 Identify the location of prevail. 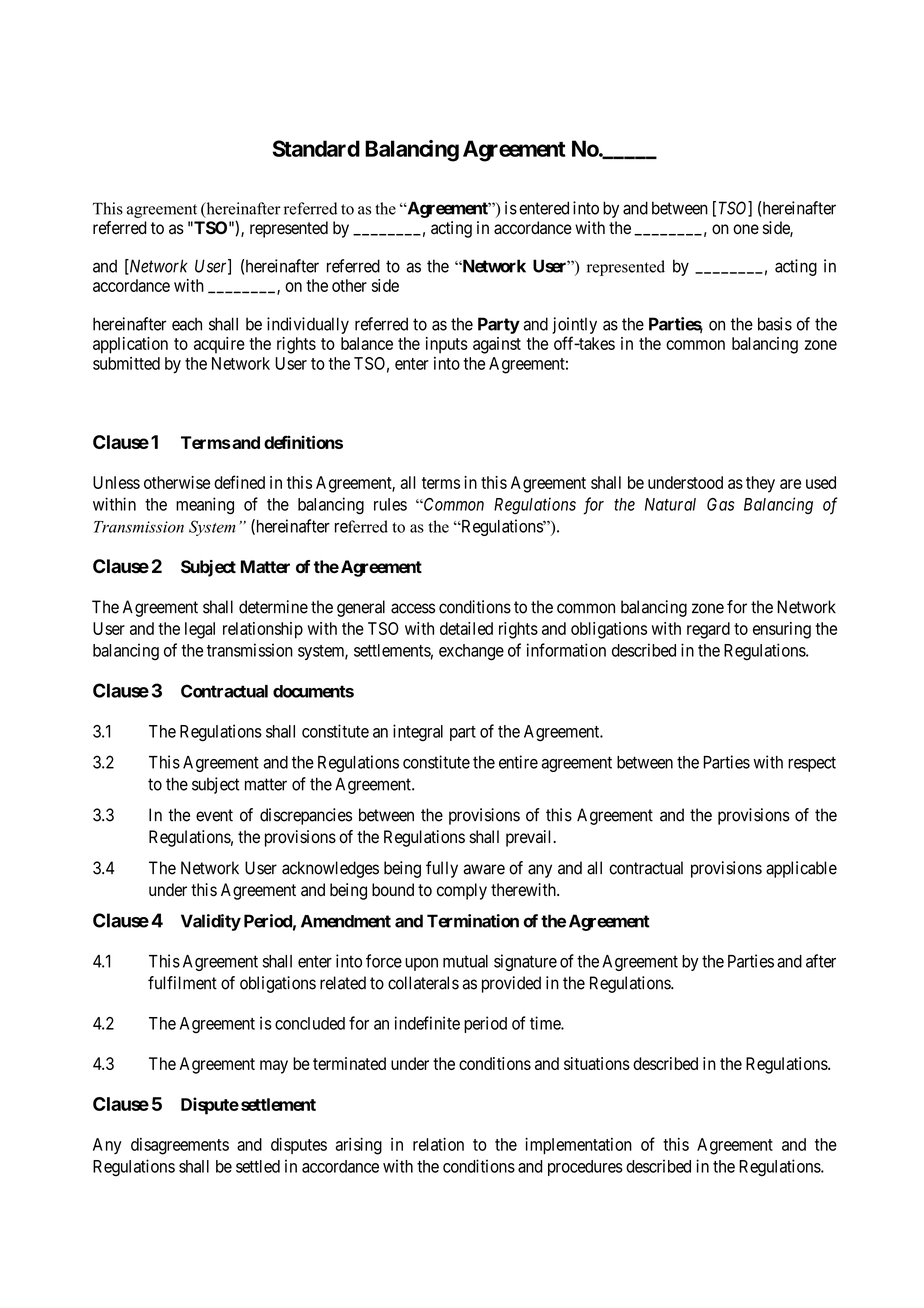
(530, 838).
